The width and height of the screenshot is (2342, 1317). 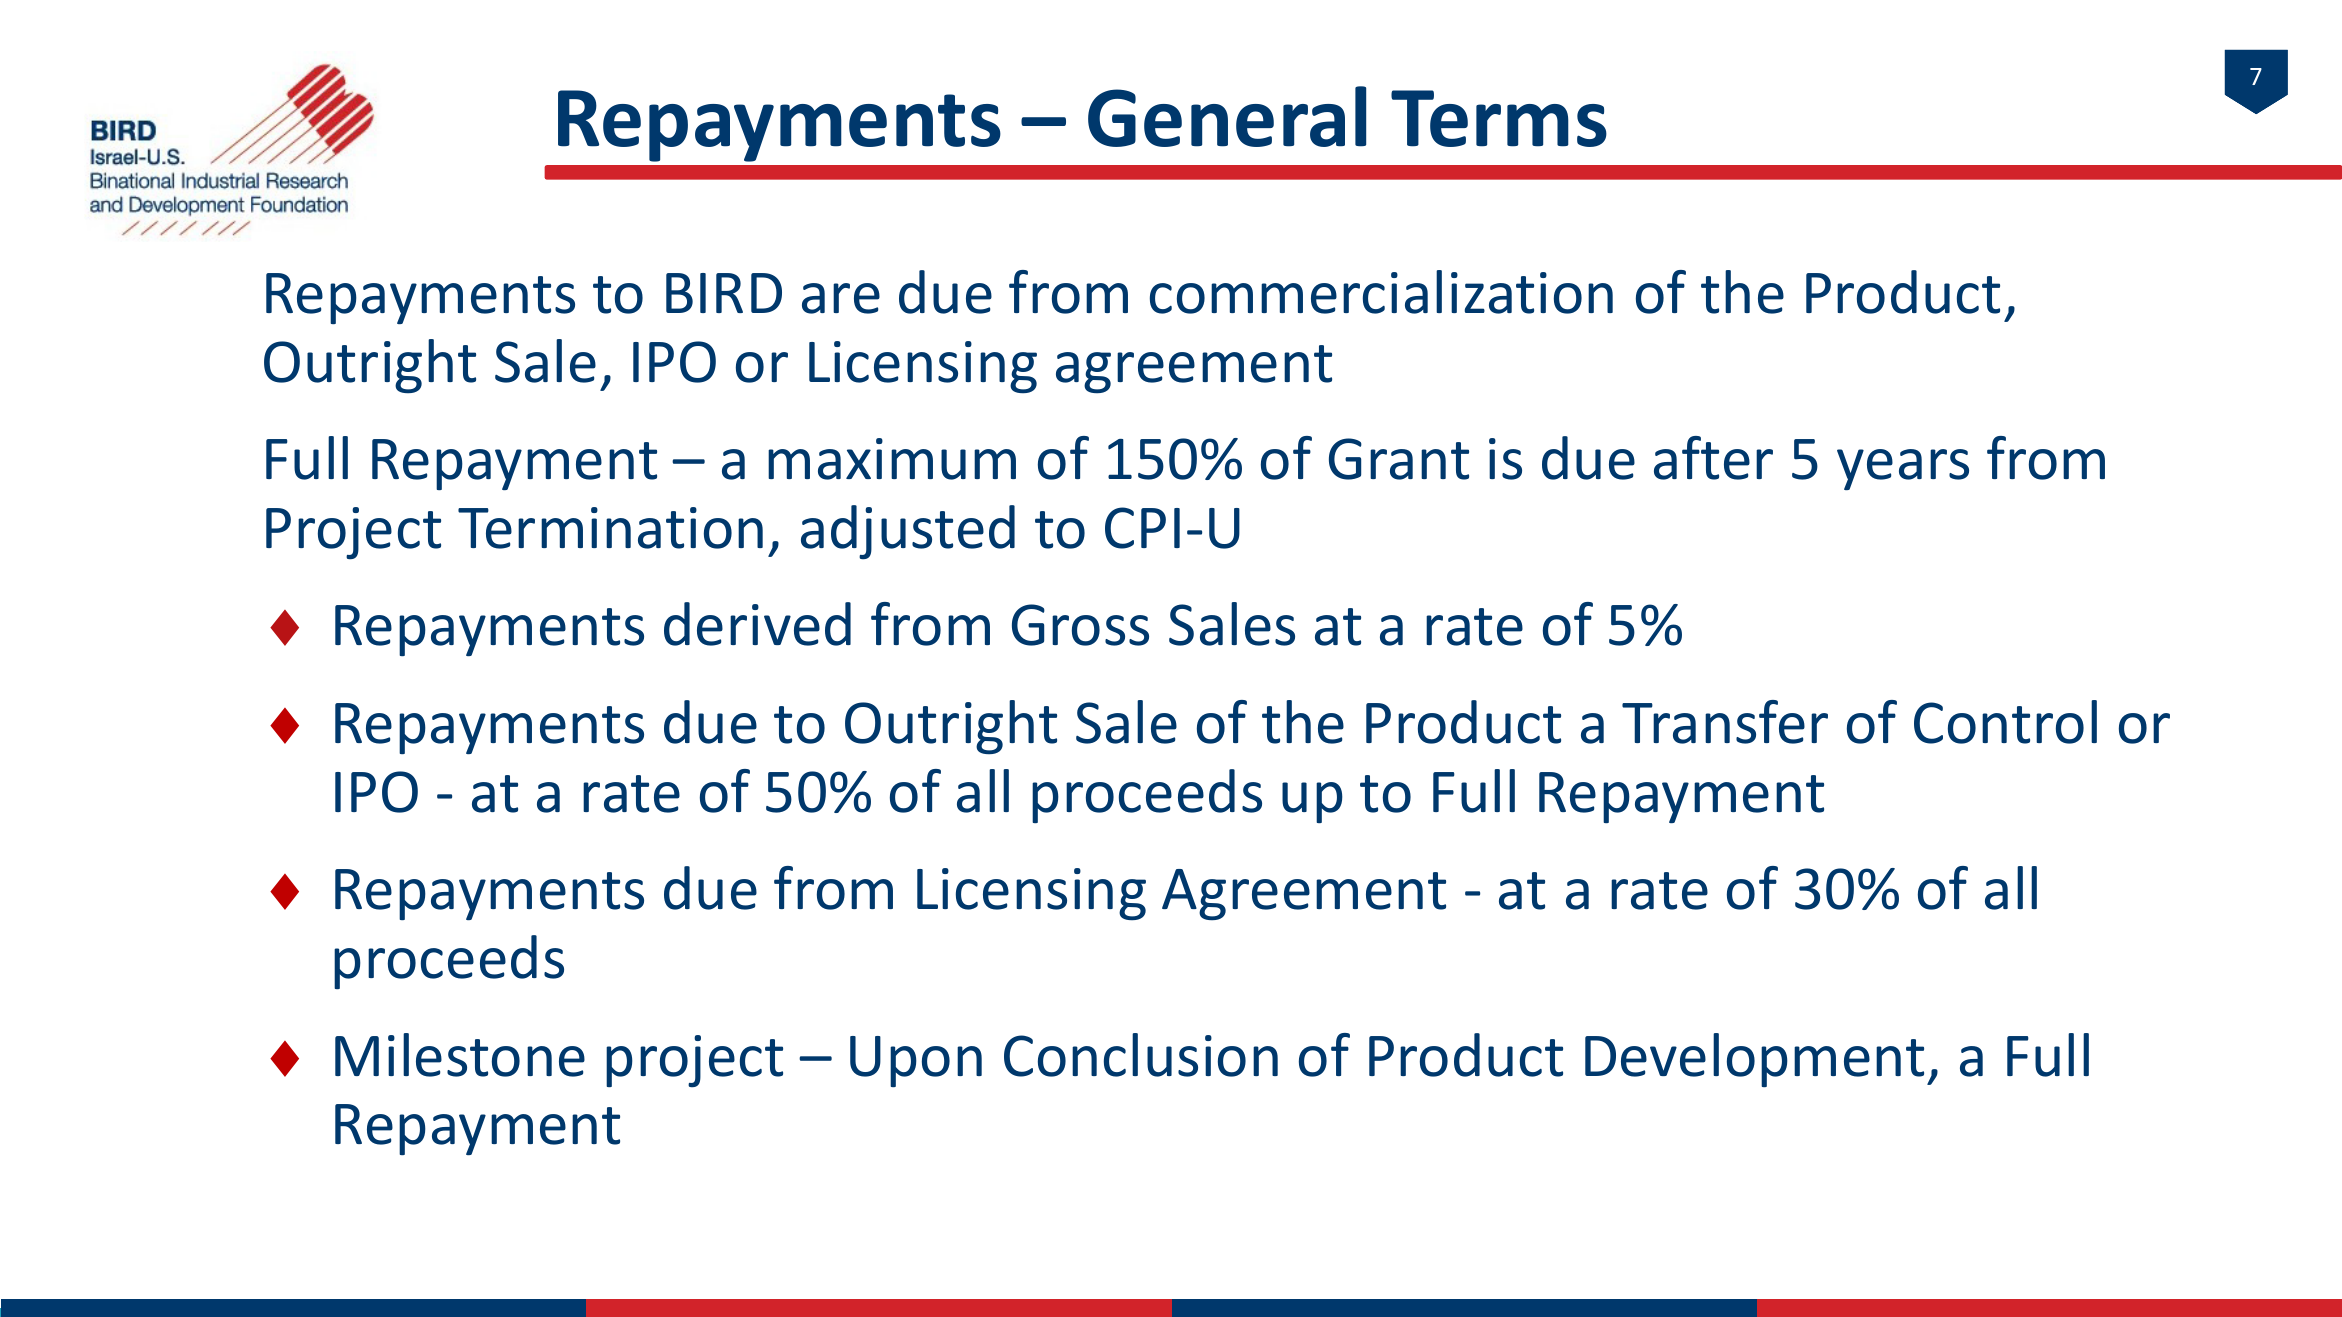 I want to click on Transfer, so click(x=1725, y=722).
